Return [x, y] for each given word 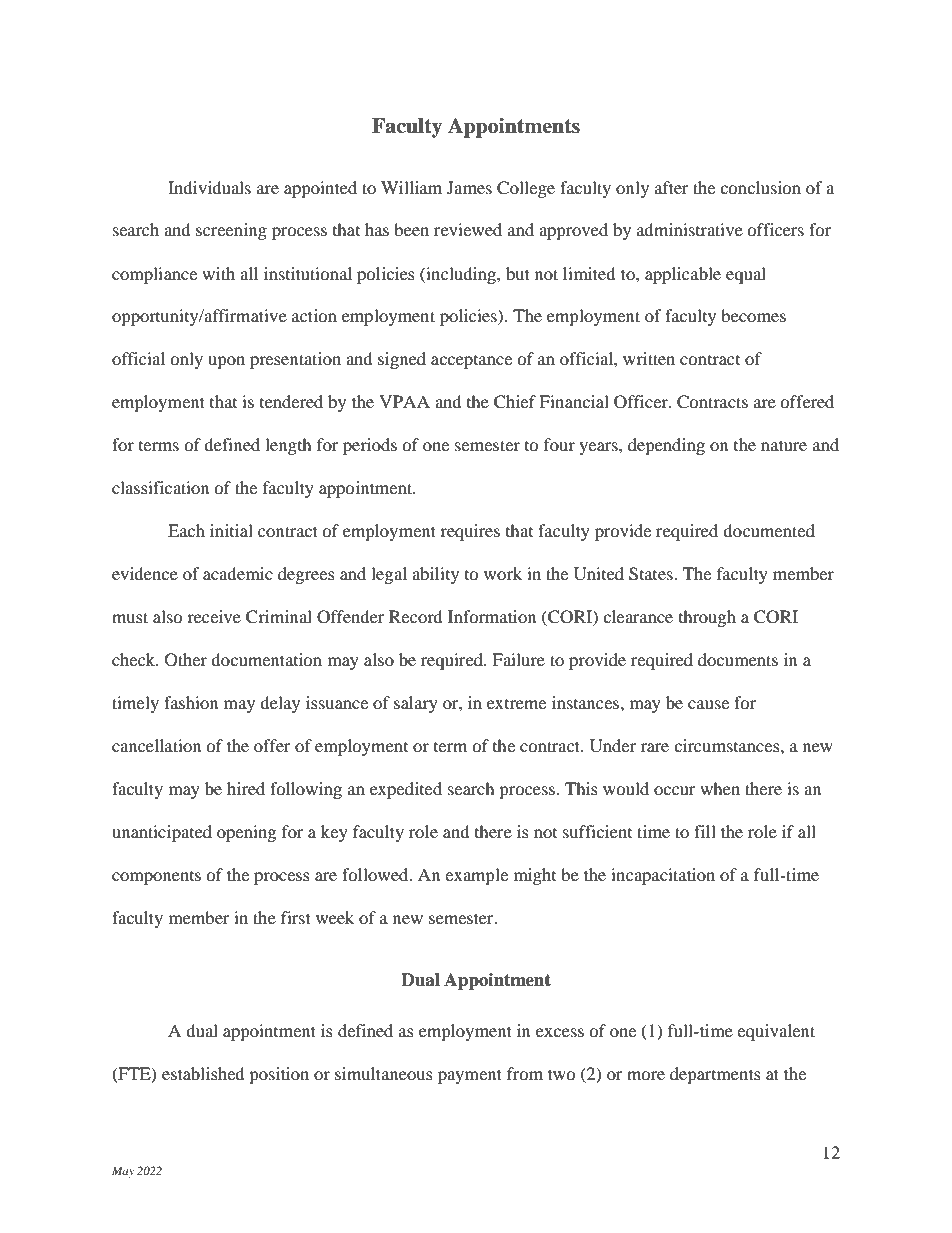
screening [231, 231]
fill [705, 831]
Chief [515, 402]
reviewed [468, 229]
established [203, 1073]
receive [214, 616]
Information [492, 616]
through [707, 618]
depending [666, 446]
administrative [690, 229]
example [476, 876]
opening [246, 833]
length [288, 446]
